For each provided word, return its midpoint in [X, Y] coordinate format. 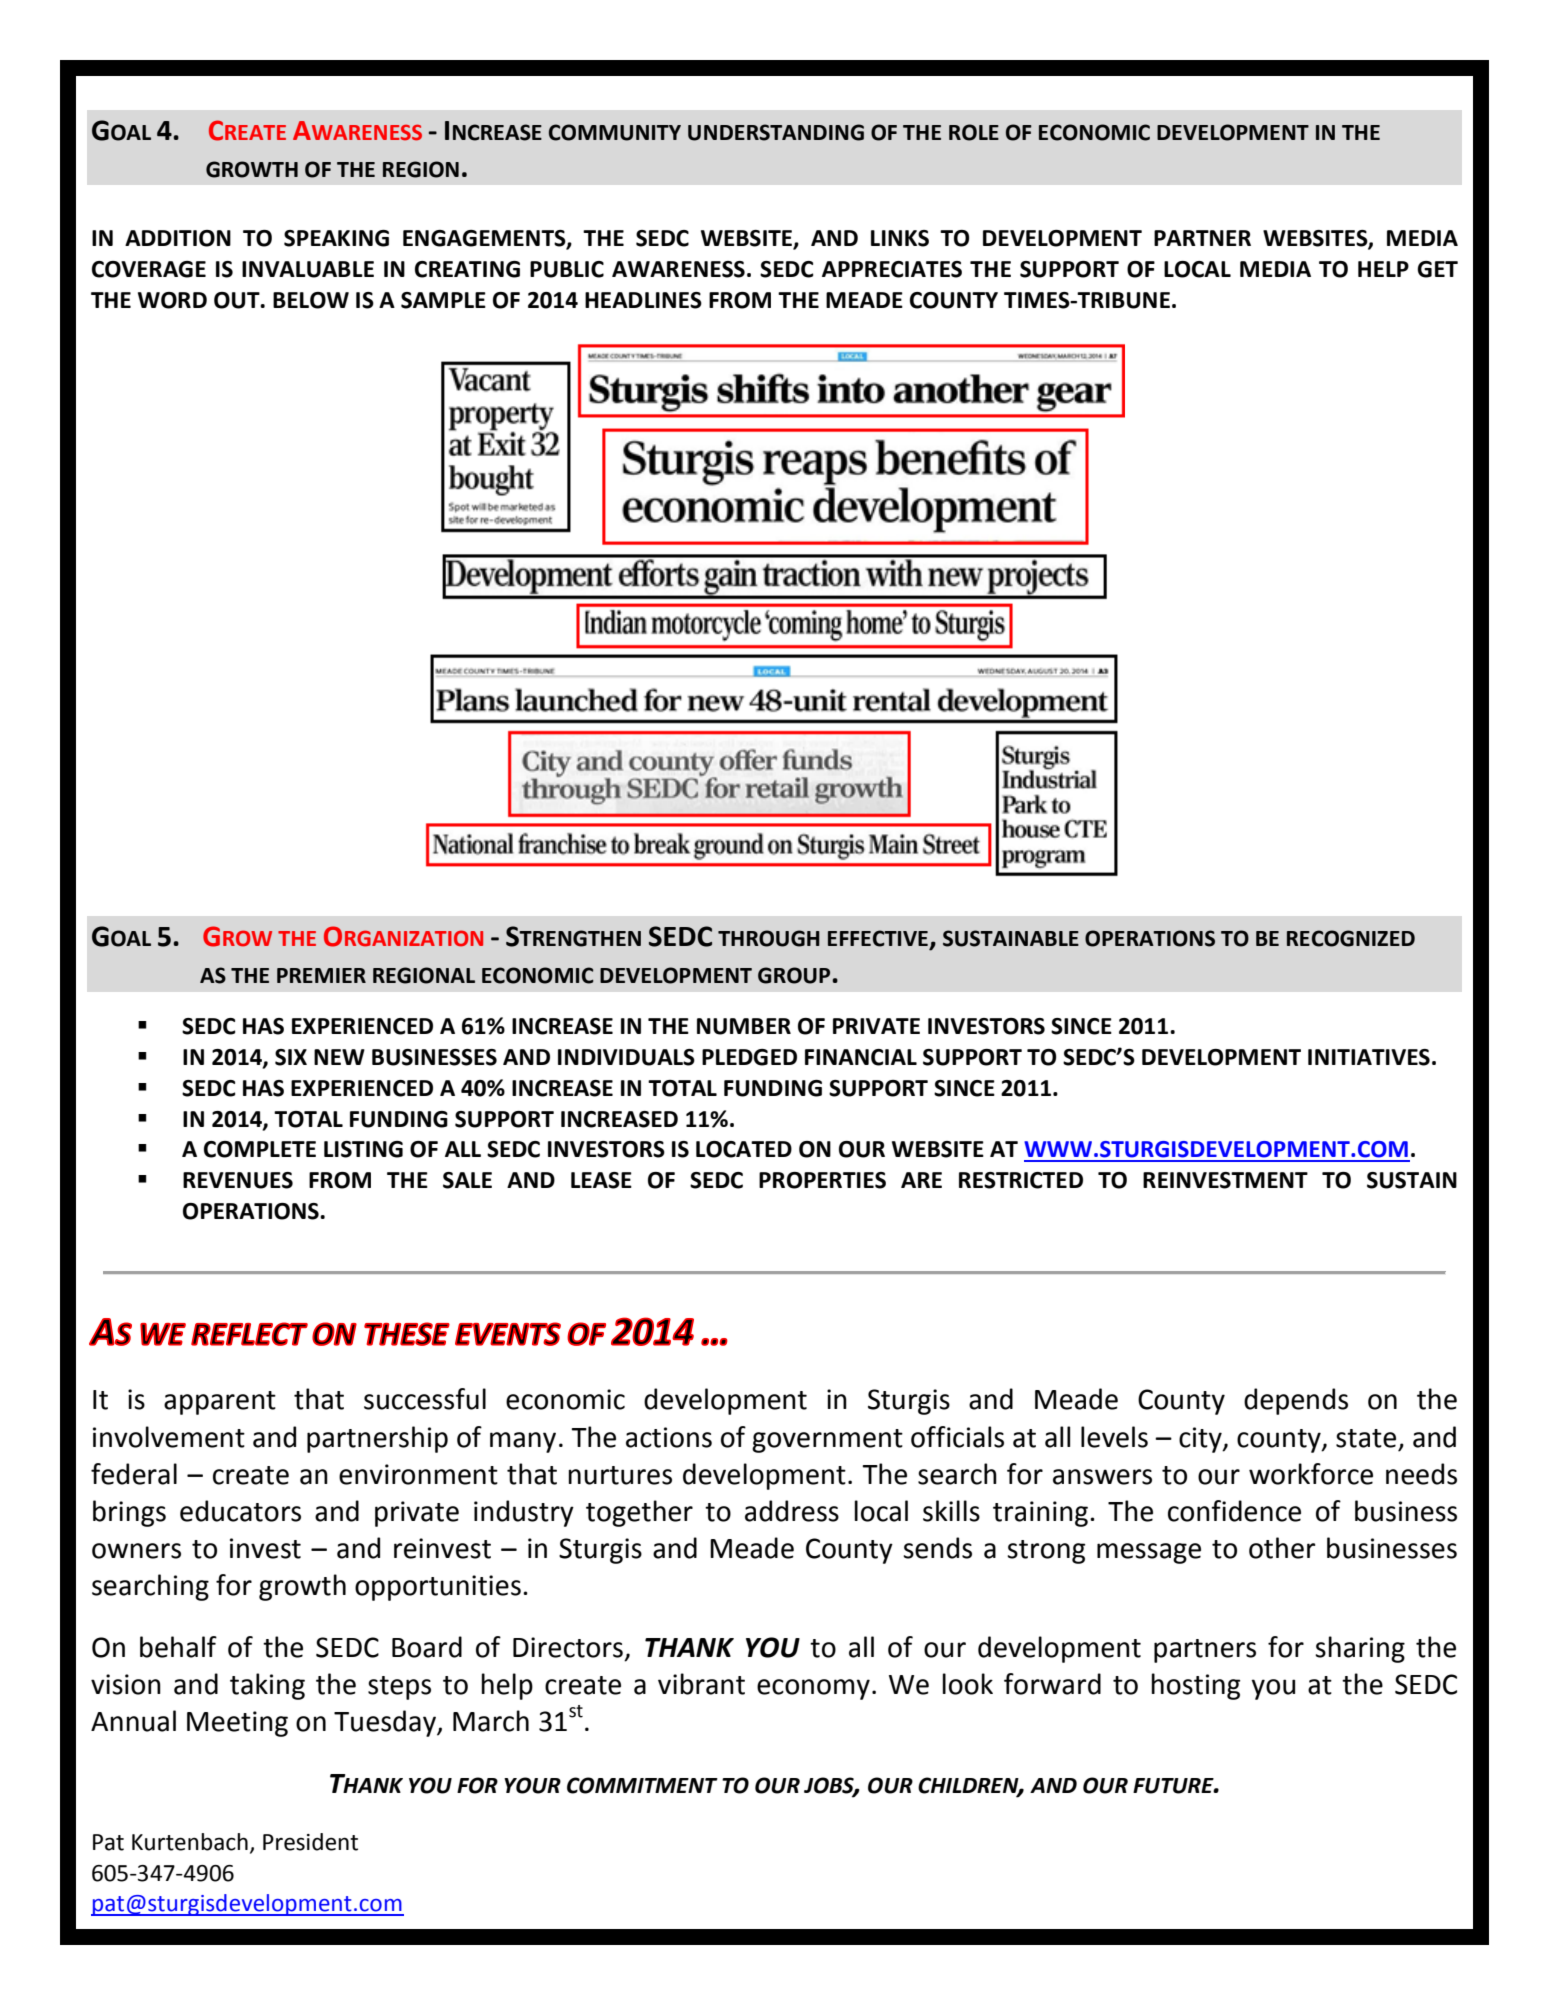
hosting [1195, 1686]
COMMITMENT [642, 1785]
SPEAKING [336, 238]
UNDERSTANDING [776, 132]
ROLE [974, 132]
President [310, 1842]
